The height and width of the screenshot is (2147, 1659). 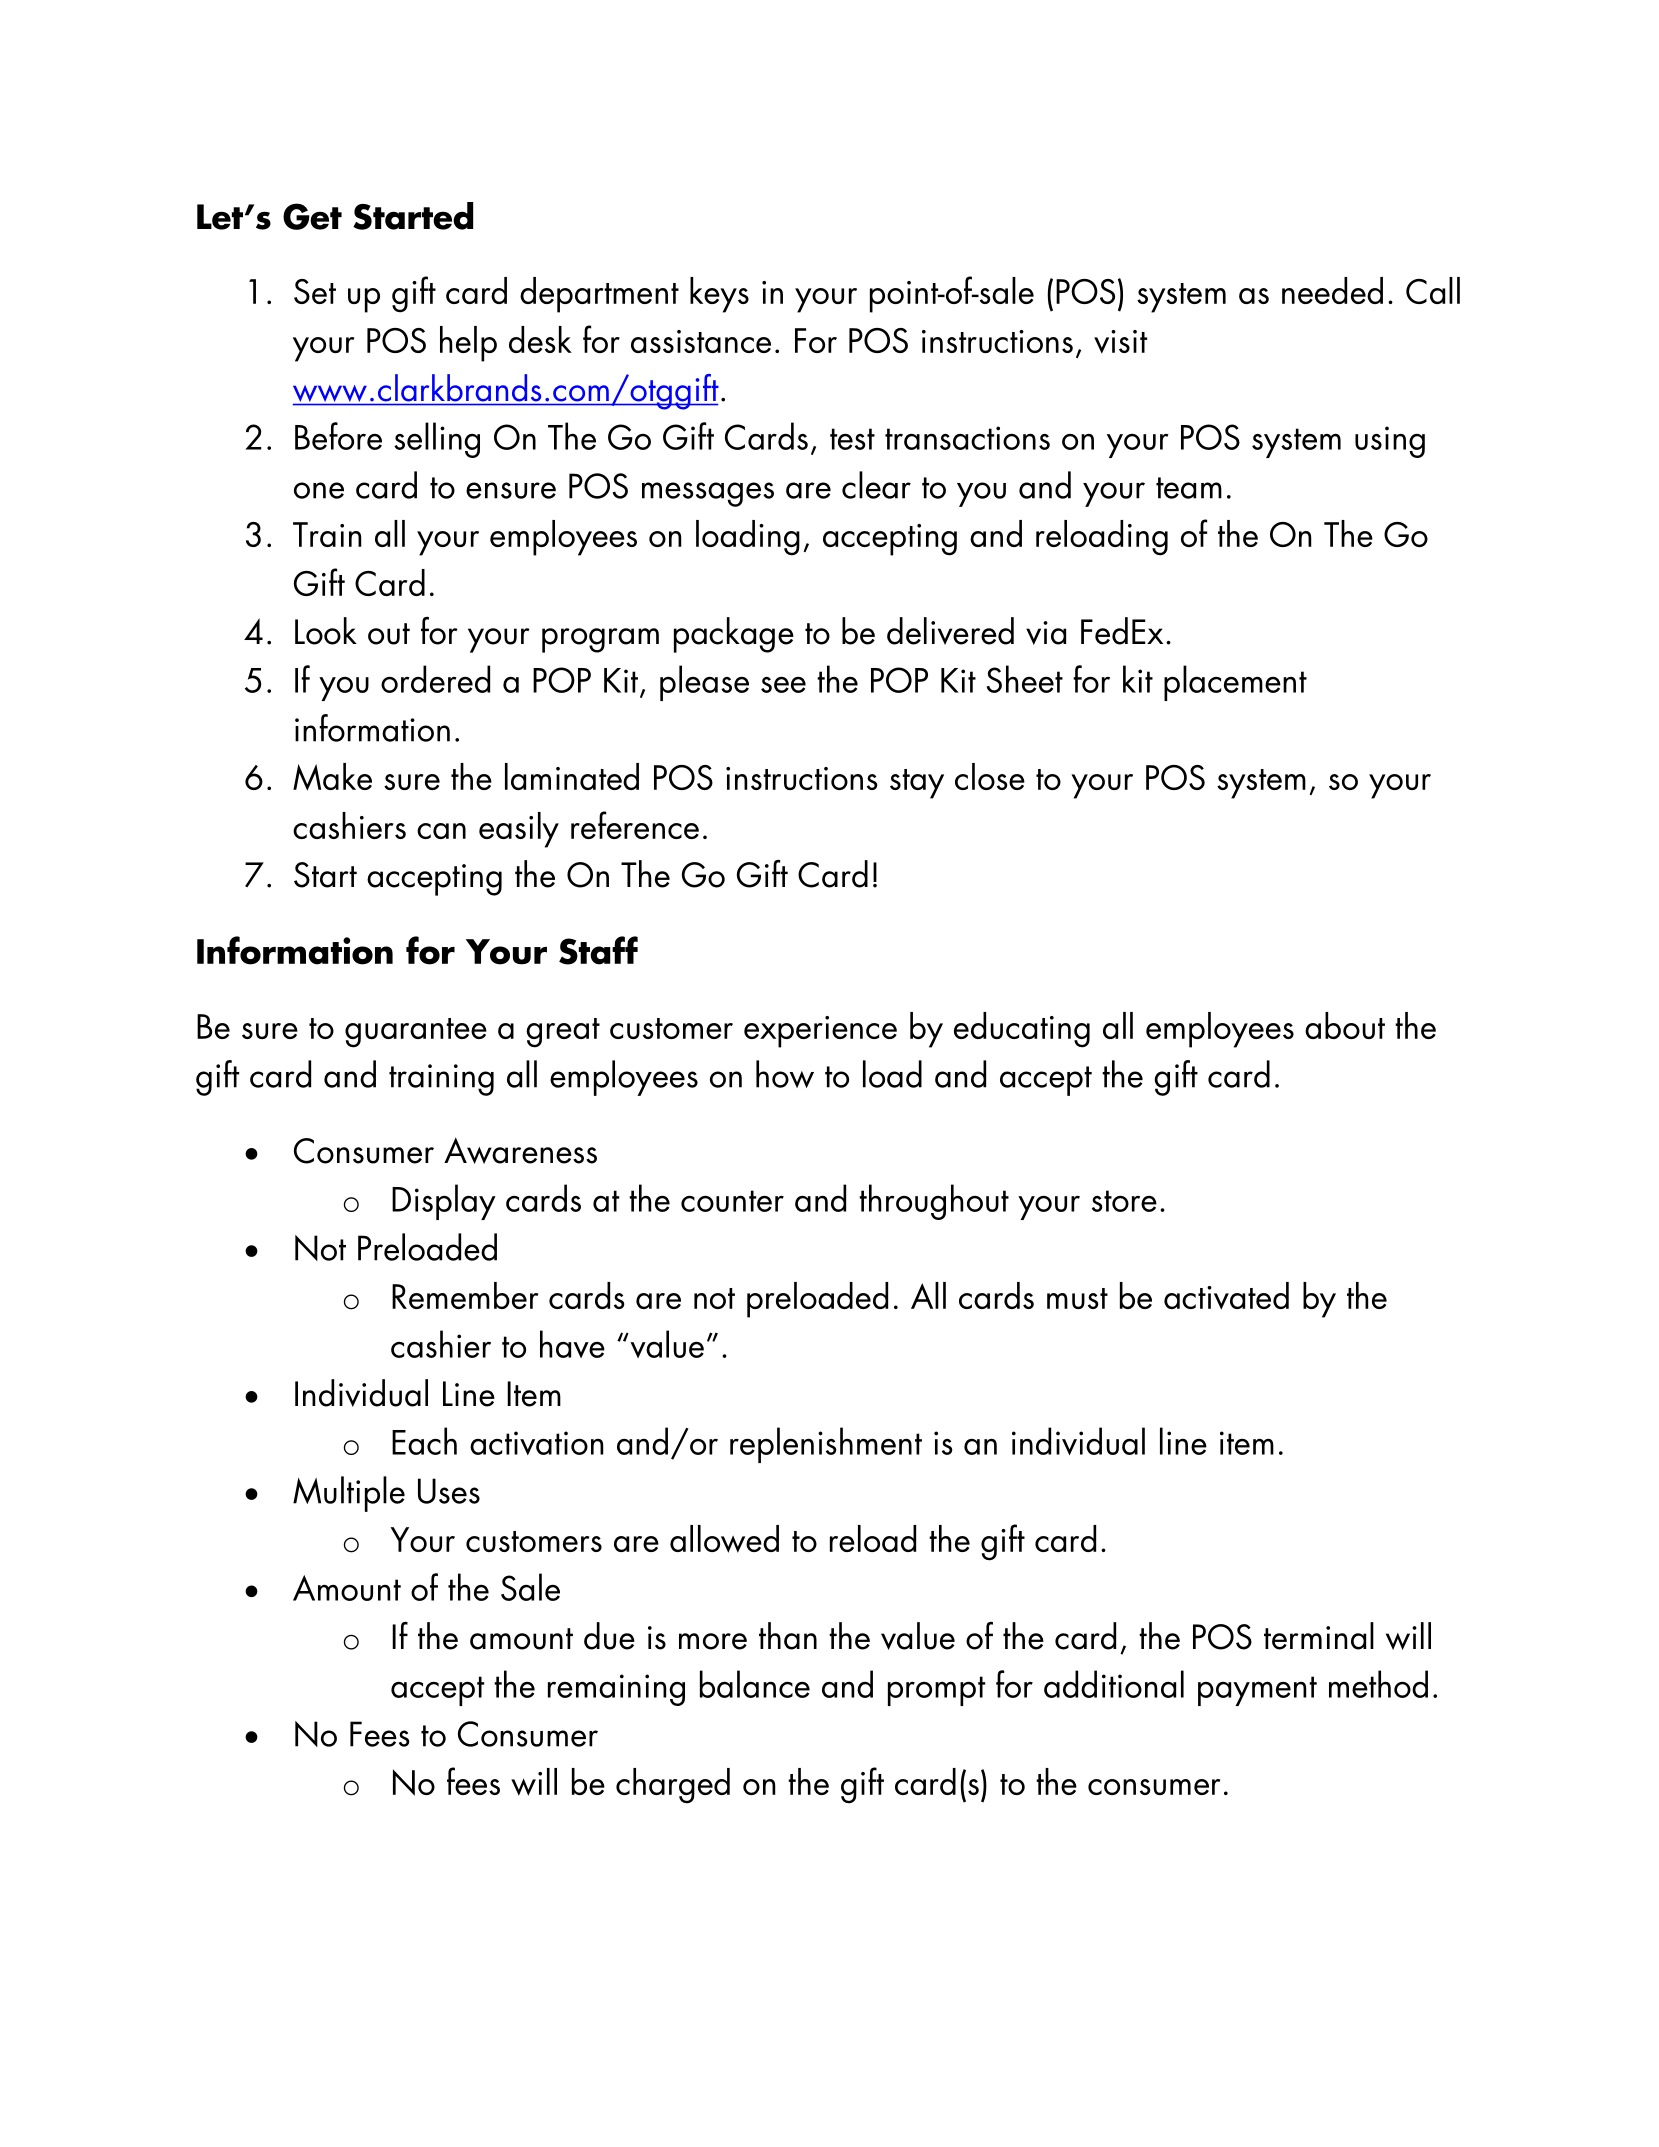 I want to click on needed, so click(x=1332, y=290).
